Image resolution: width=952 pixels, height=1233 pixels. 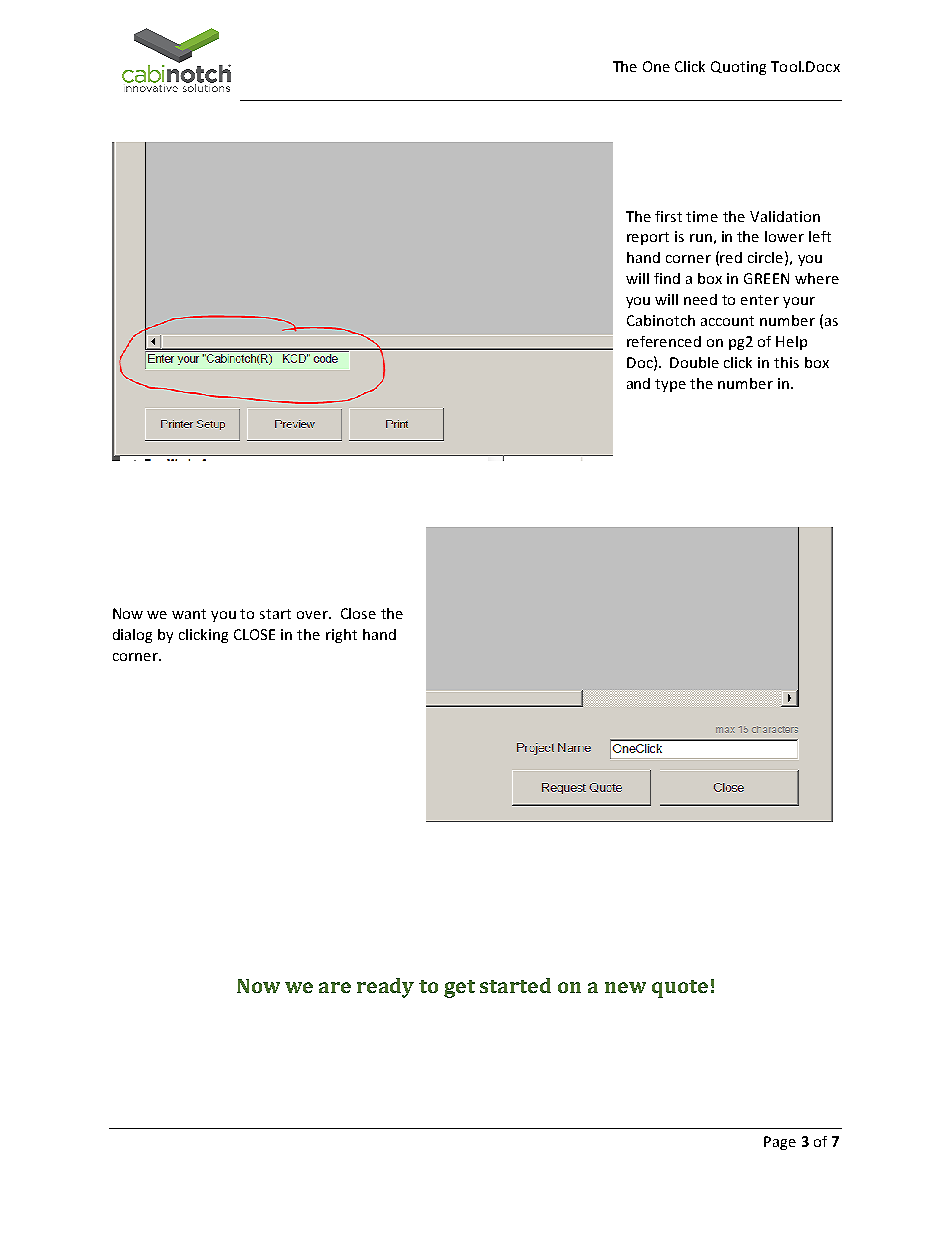 What do you see at coordinates (335, 987) in the document?
I see `are` at bounding box center [335, 987].
